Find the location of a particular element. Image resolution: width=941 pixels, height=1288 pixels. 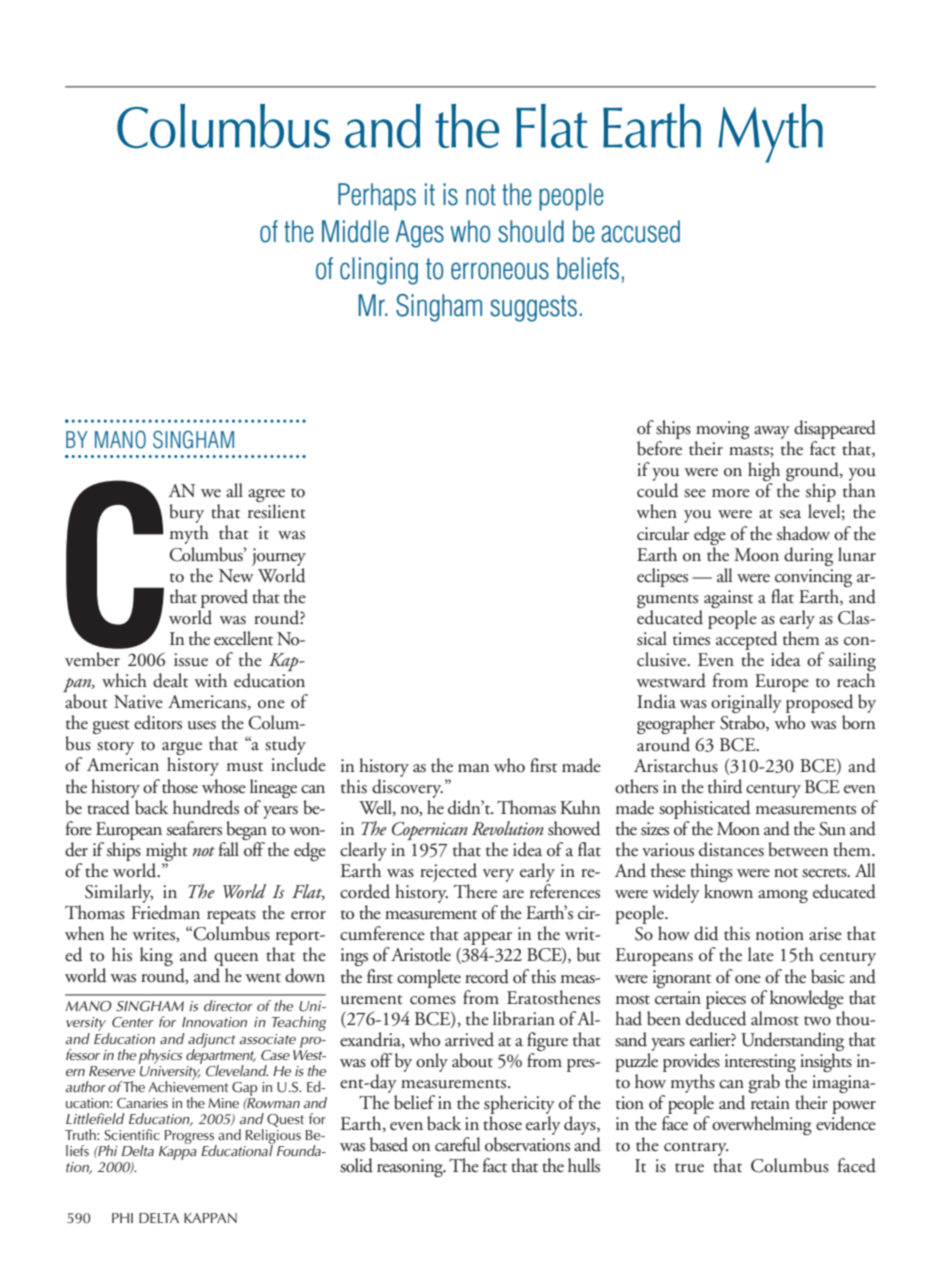

Ages is located at coordinates (419, 234).
